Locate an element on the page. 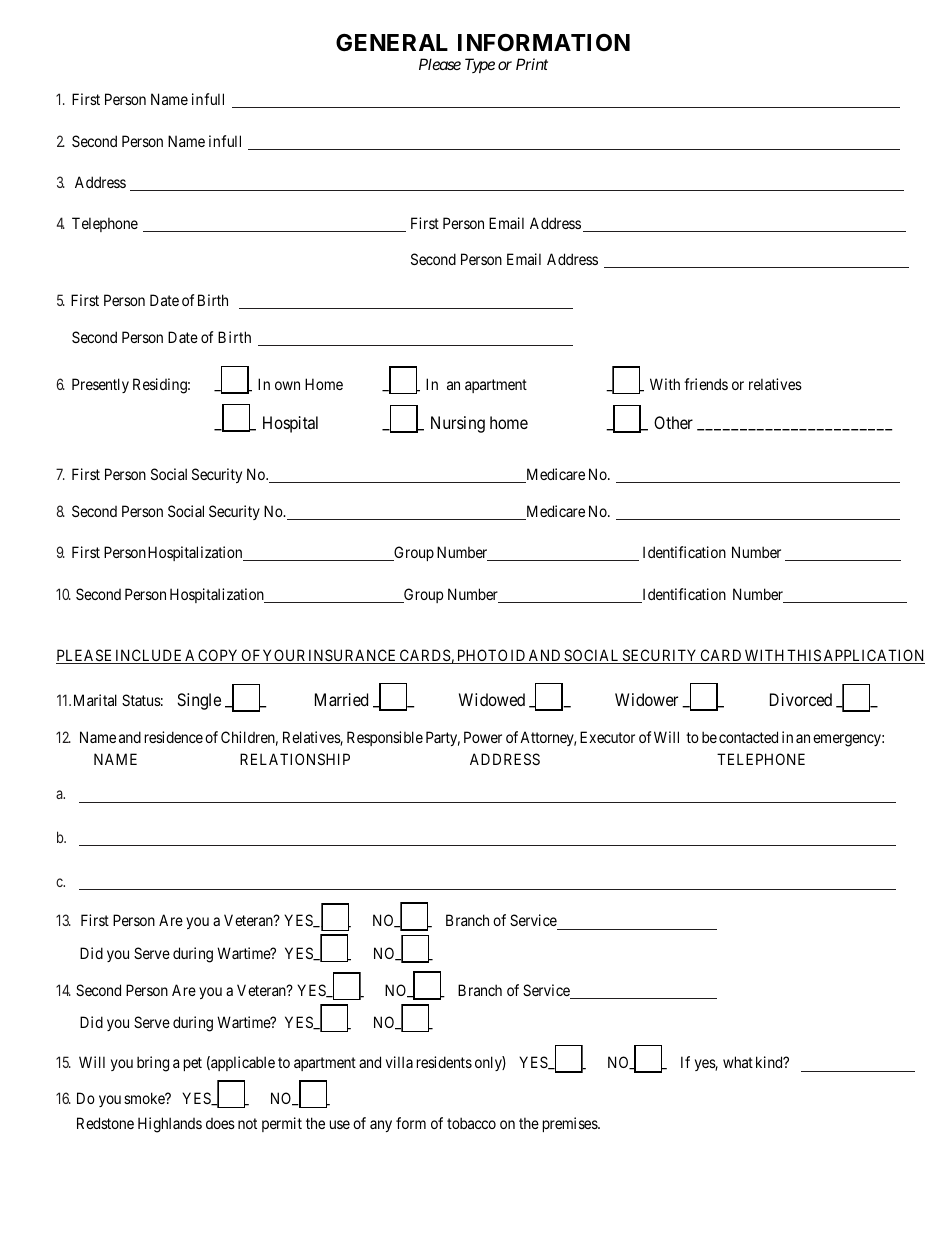 The image size is (952, 1233). Print is located at coordinates (532, 64).
